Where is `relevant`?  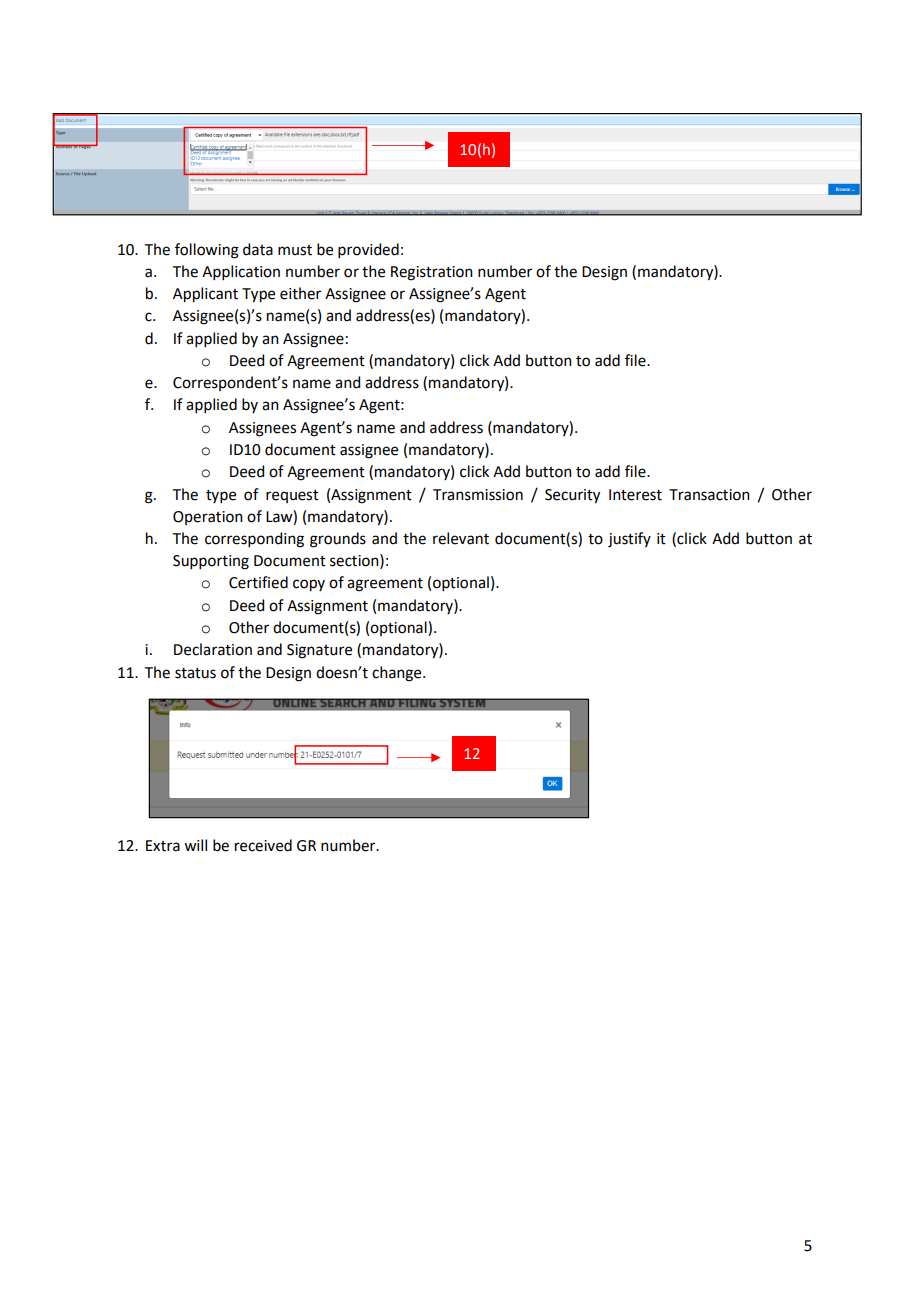
relevant is located at coordinates (461, 538).
